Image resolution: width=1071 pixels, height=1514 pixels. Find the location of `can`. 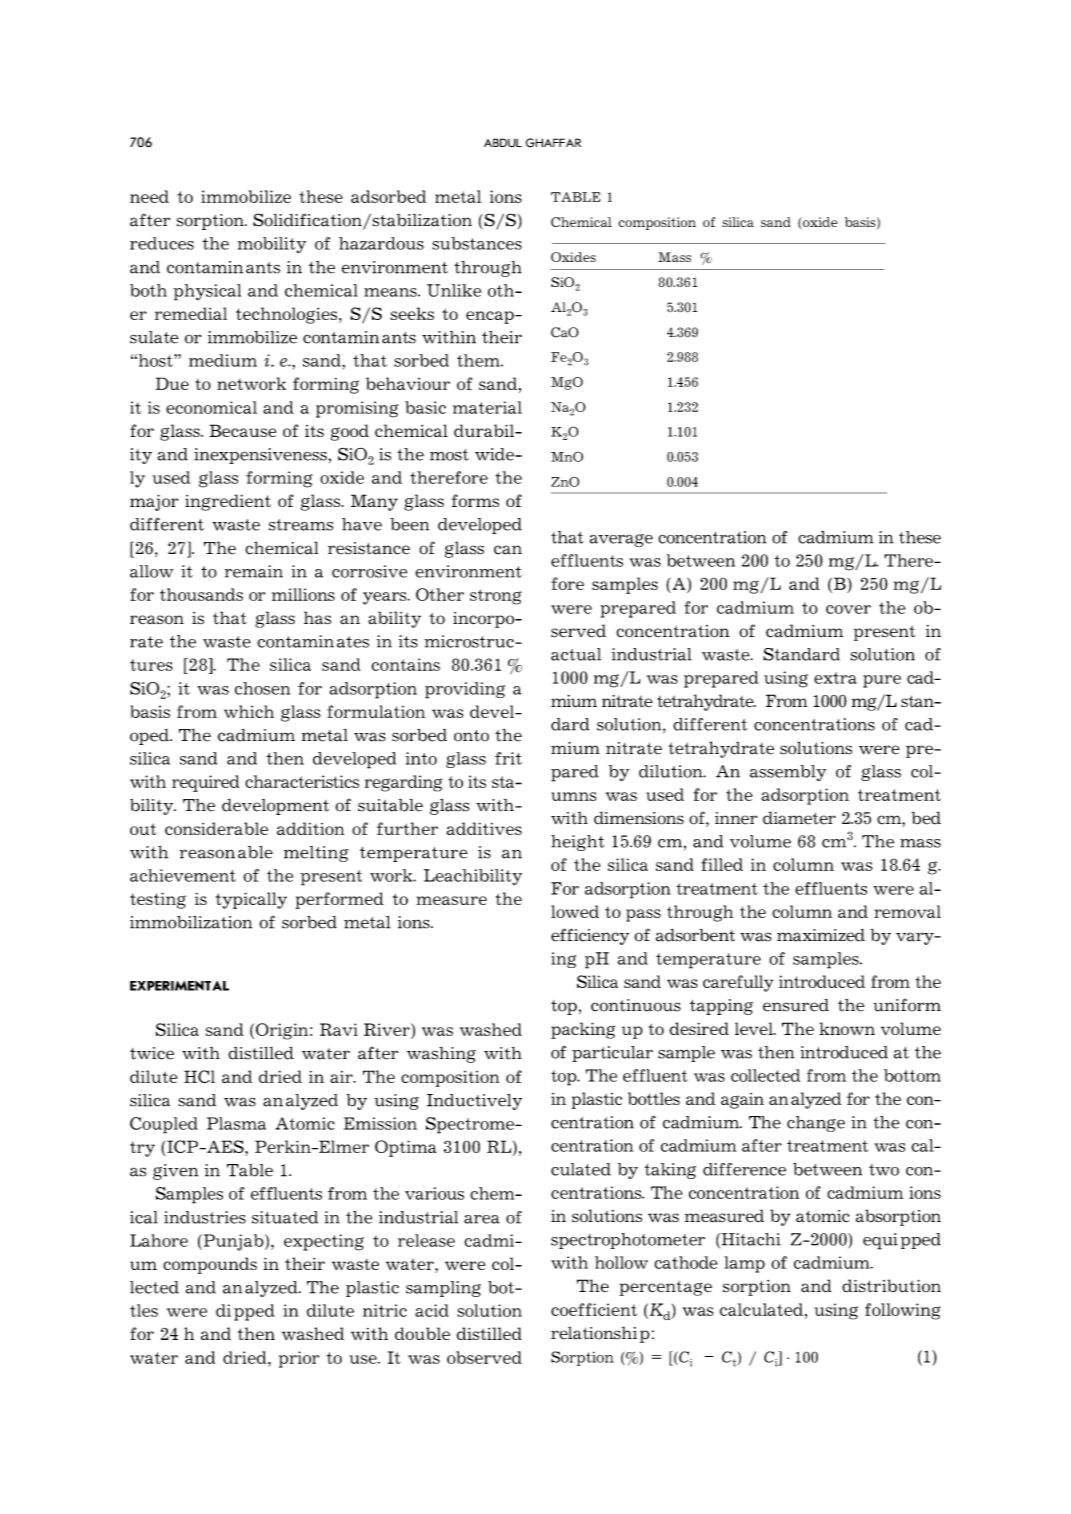

can is located at coordinates (508, 550).
